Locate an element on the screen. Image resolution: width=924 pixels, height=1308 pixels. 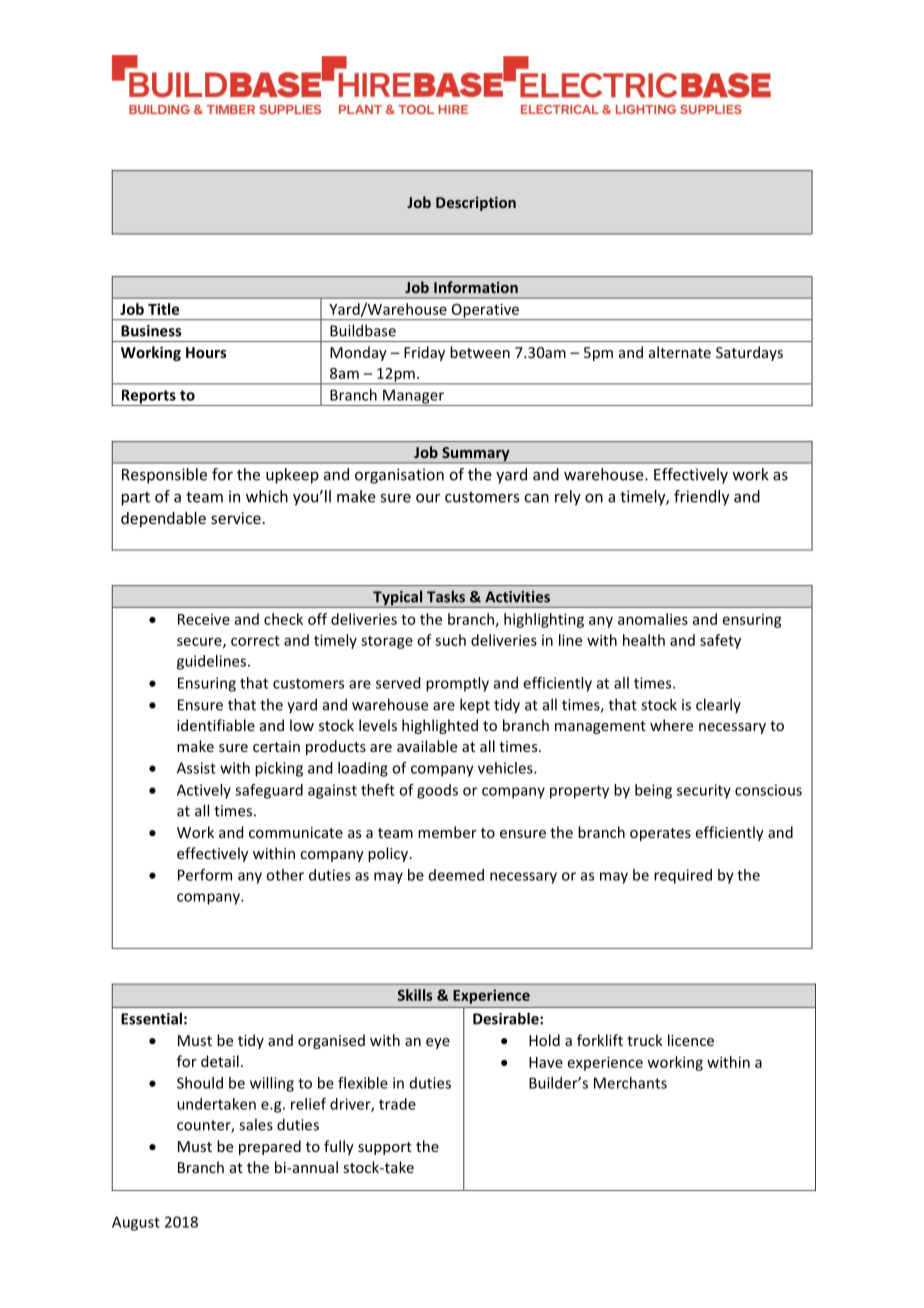
where is located at coordinates (671, 725).
